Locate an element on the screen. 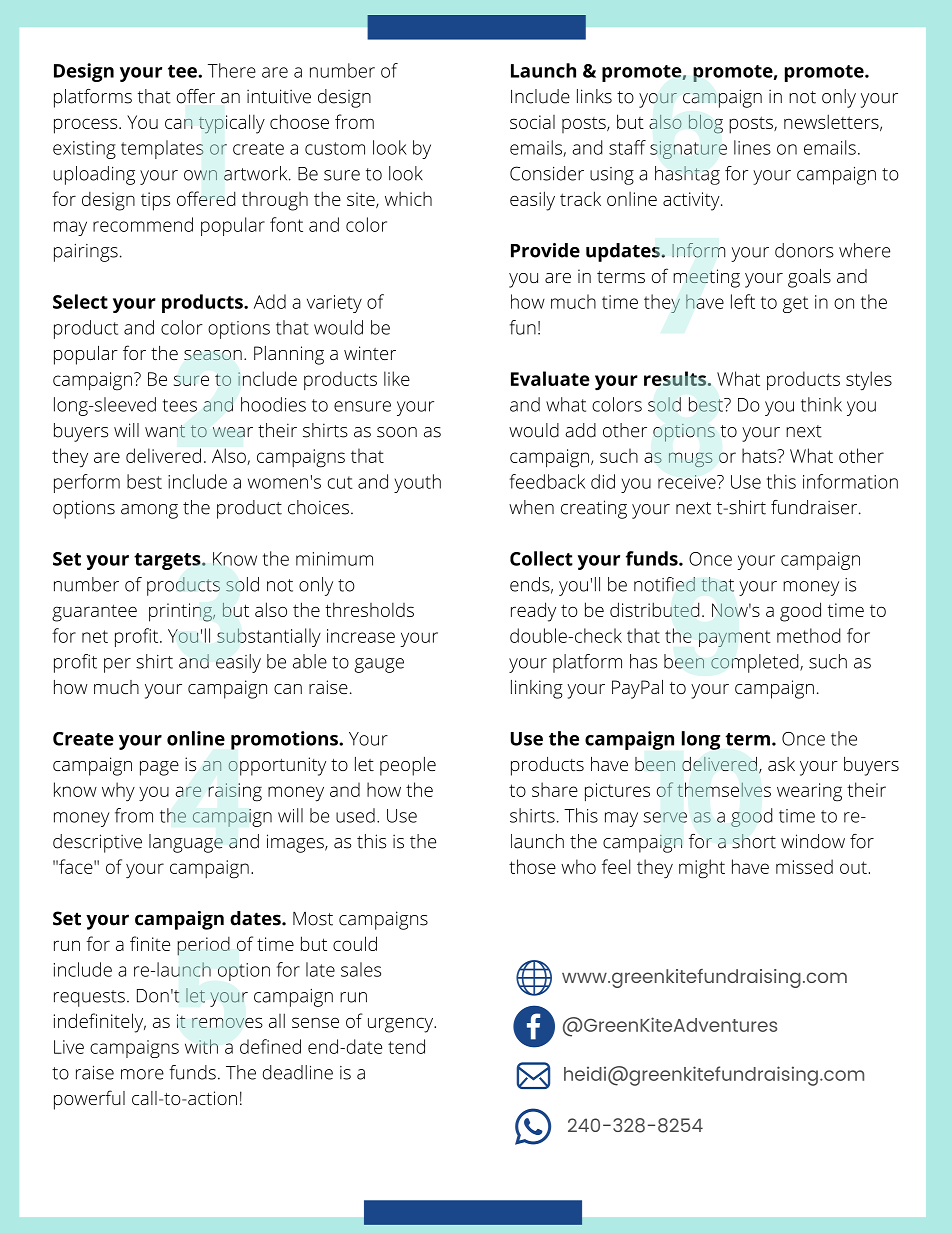  ask is located at coordinates (781, 764).
